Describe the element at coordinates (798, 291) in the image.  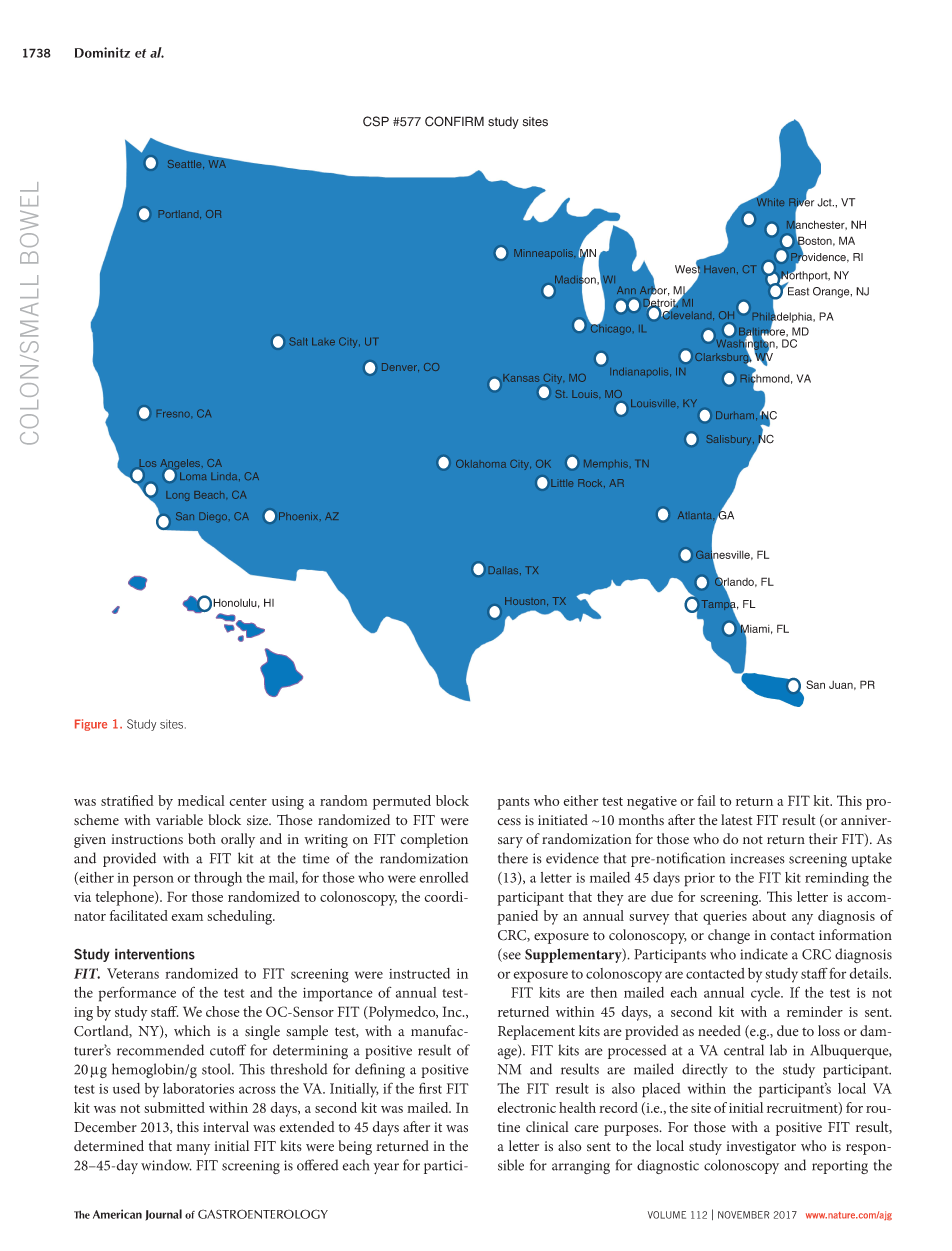
I see `East` at that location.
